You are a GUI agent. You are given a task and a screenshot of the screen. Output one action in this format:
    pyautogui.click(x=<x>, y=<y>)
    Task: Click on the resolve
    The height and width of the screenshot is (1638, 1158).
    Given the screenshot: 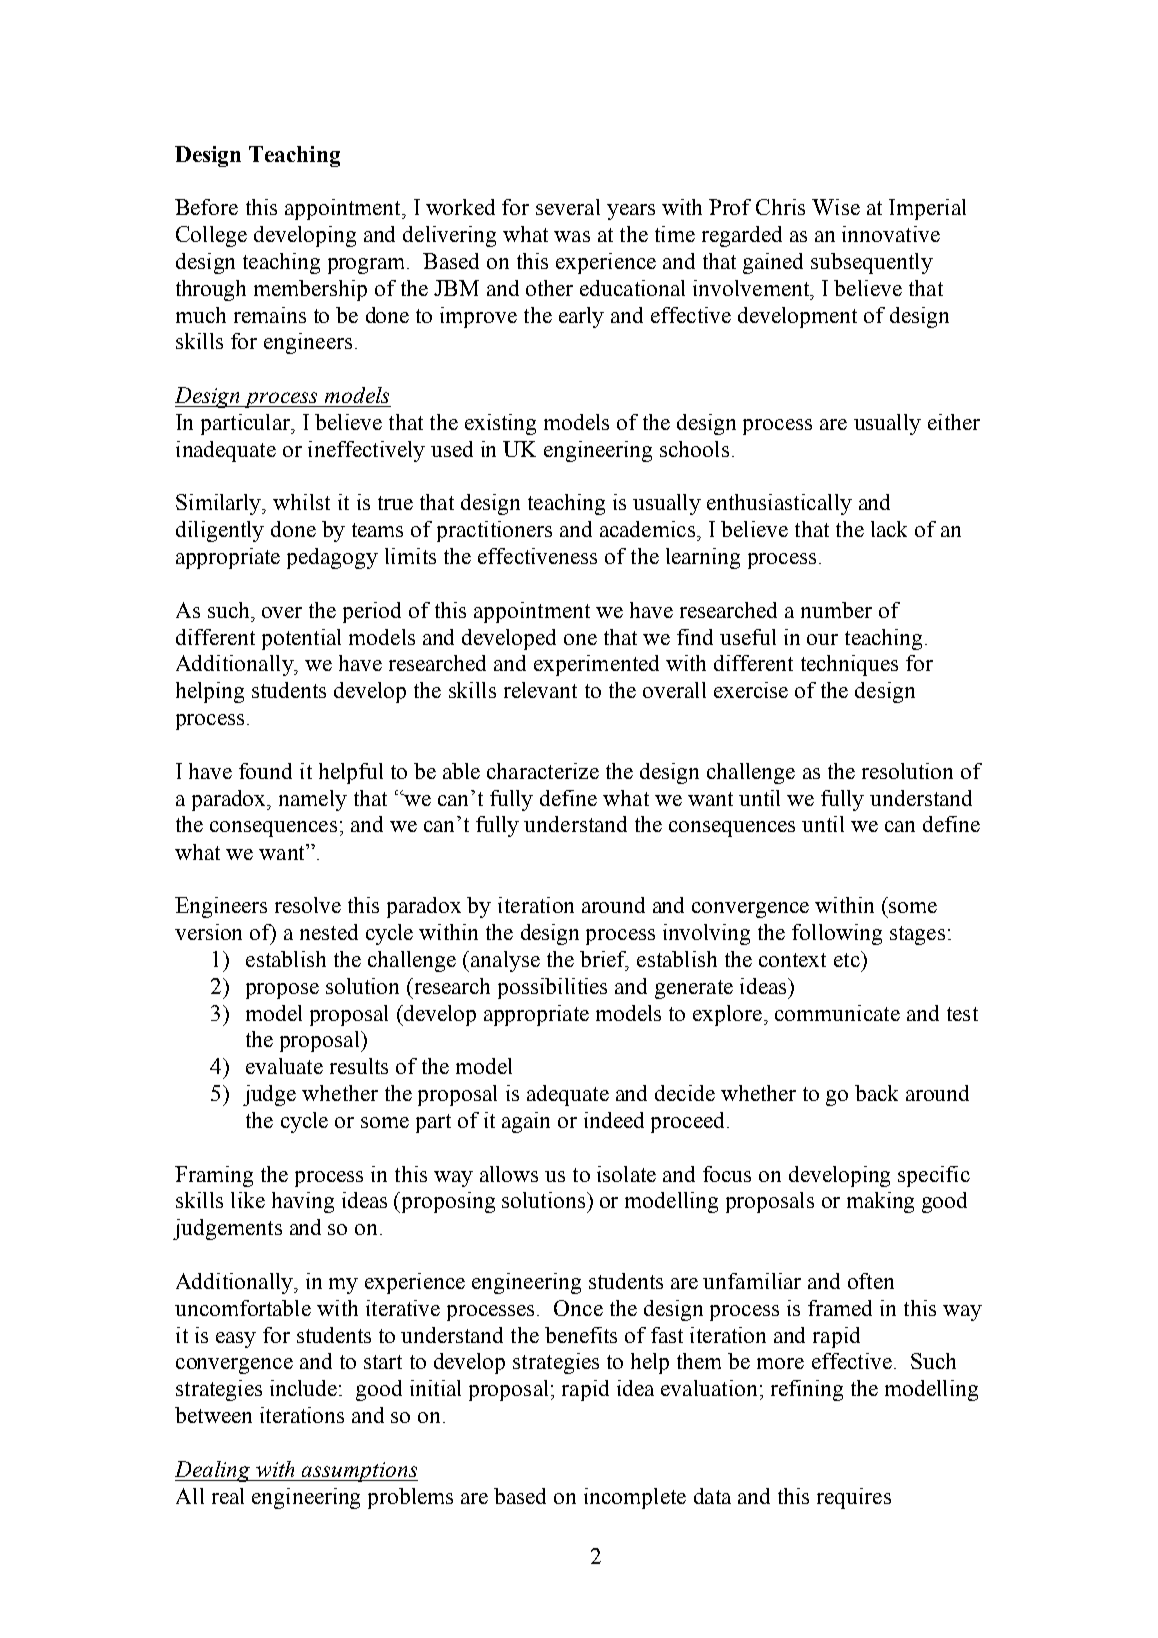 What is the action you would take?
    pyautogui.click(x=308, y=905)
